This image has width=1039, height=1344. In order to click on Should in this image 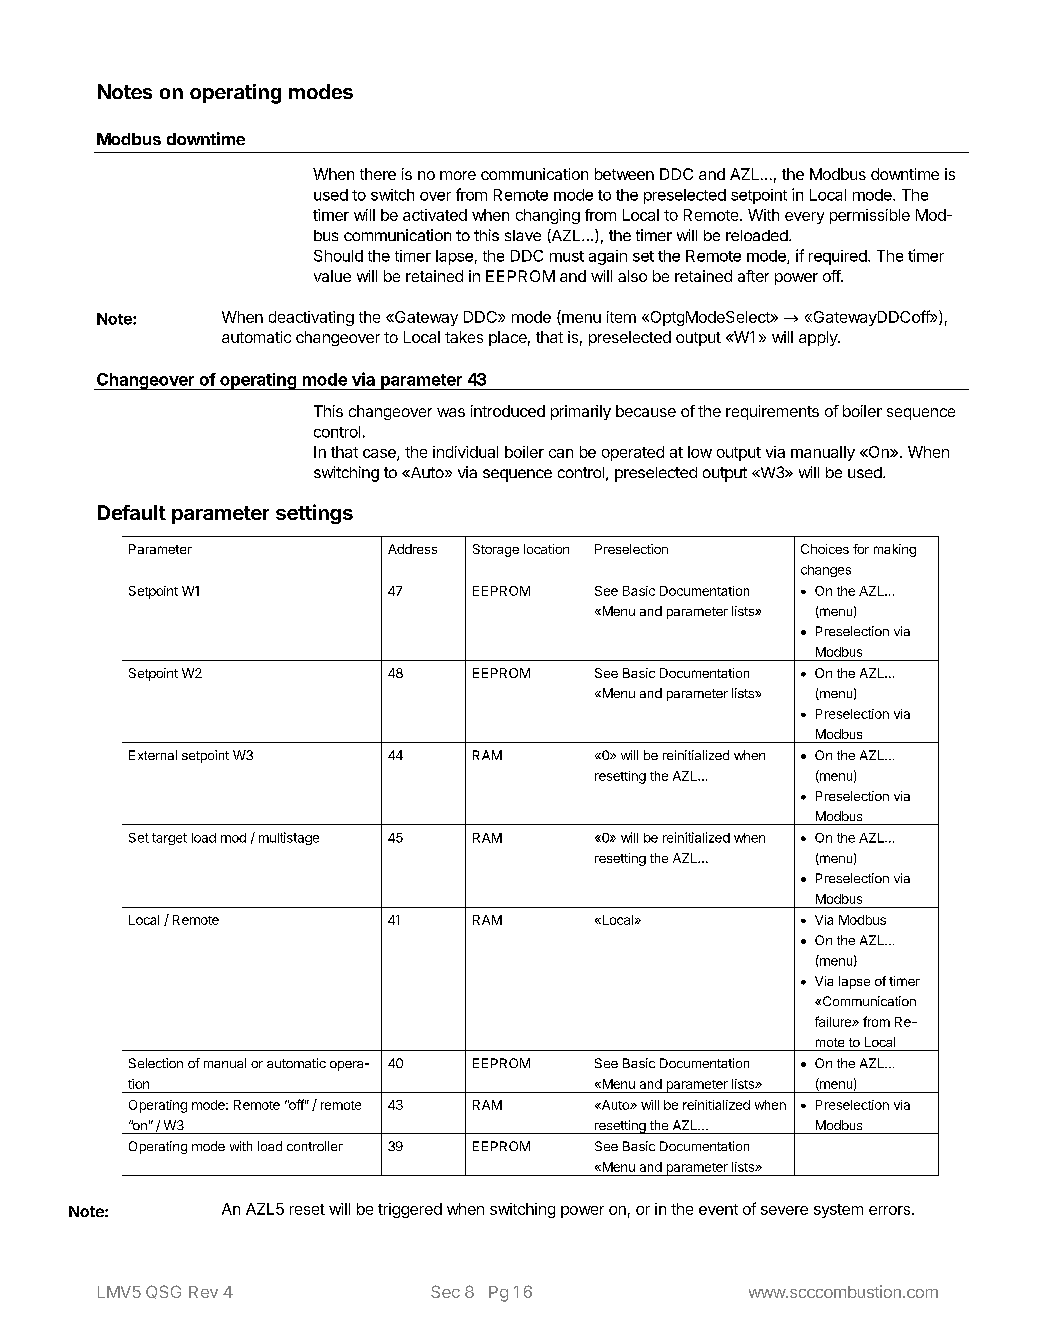, I will do `click(338, 256)`.
